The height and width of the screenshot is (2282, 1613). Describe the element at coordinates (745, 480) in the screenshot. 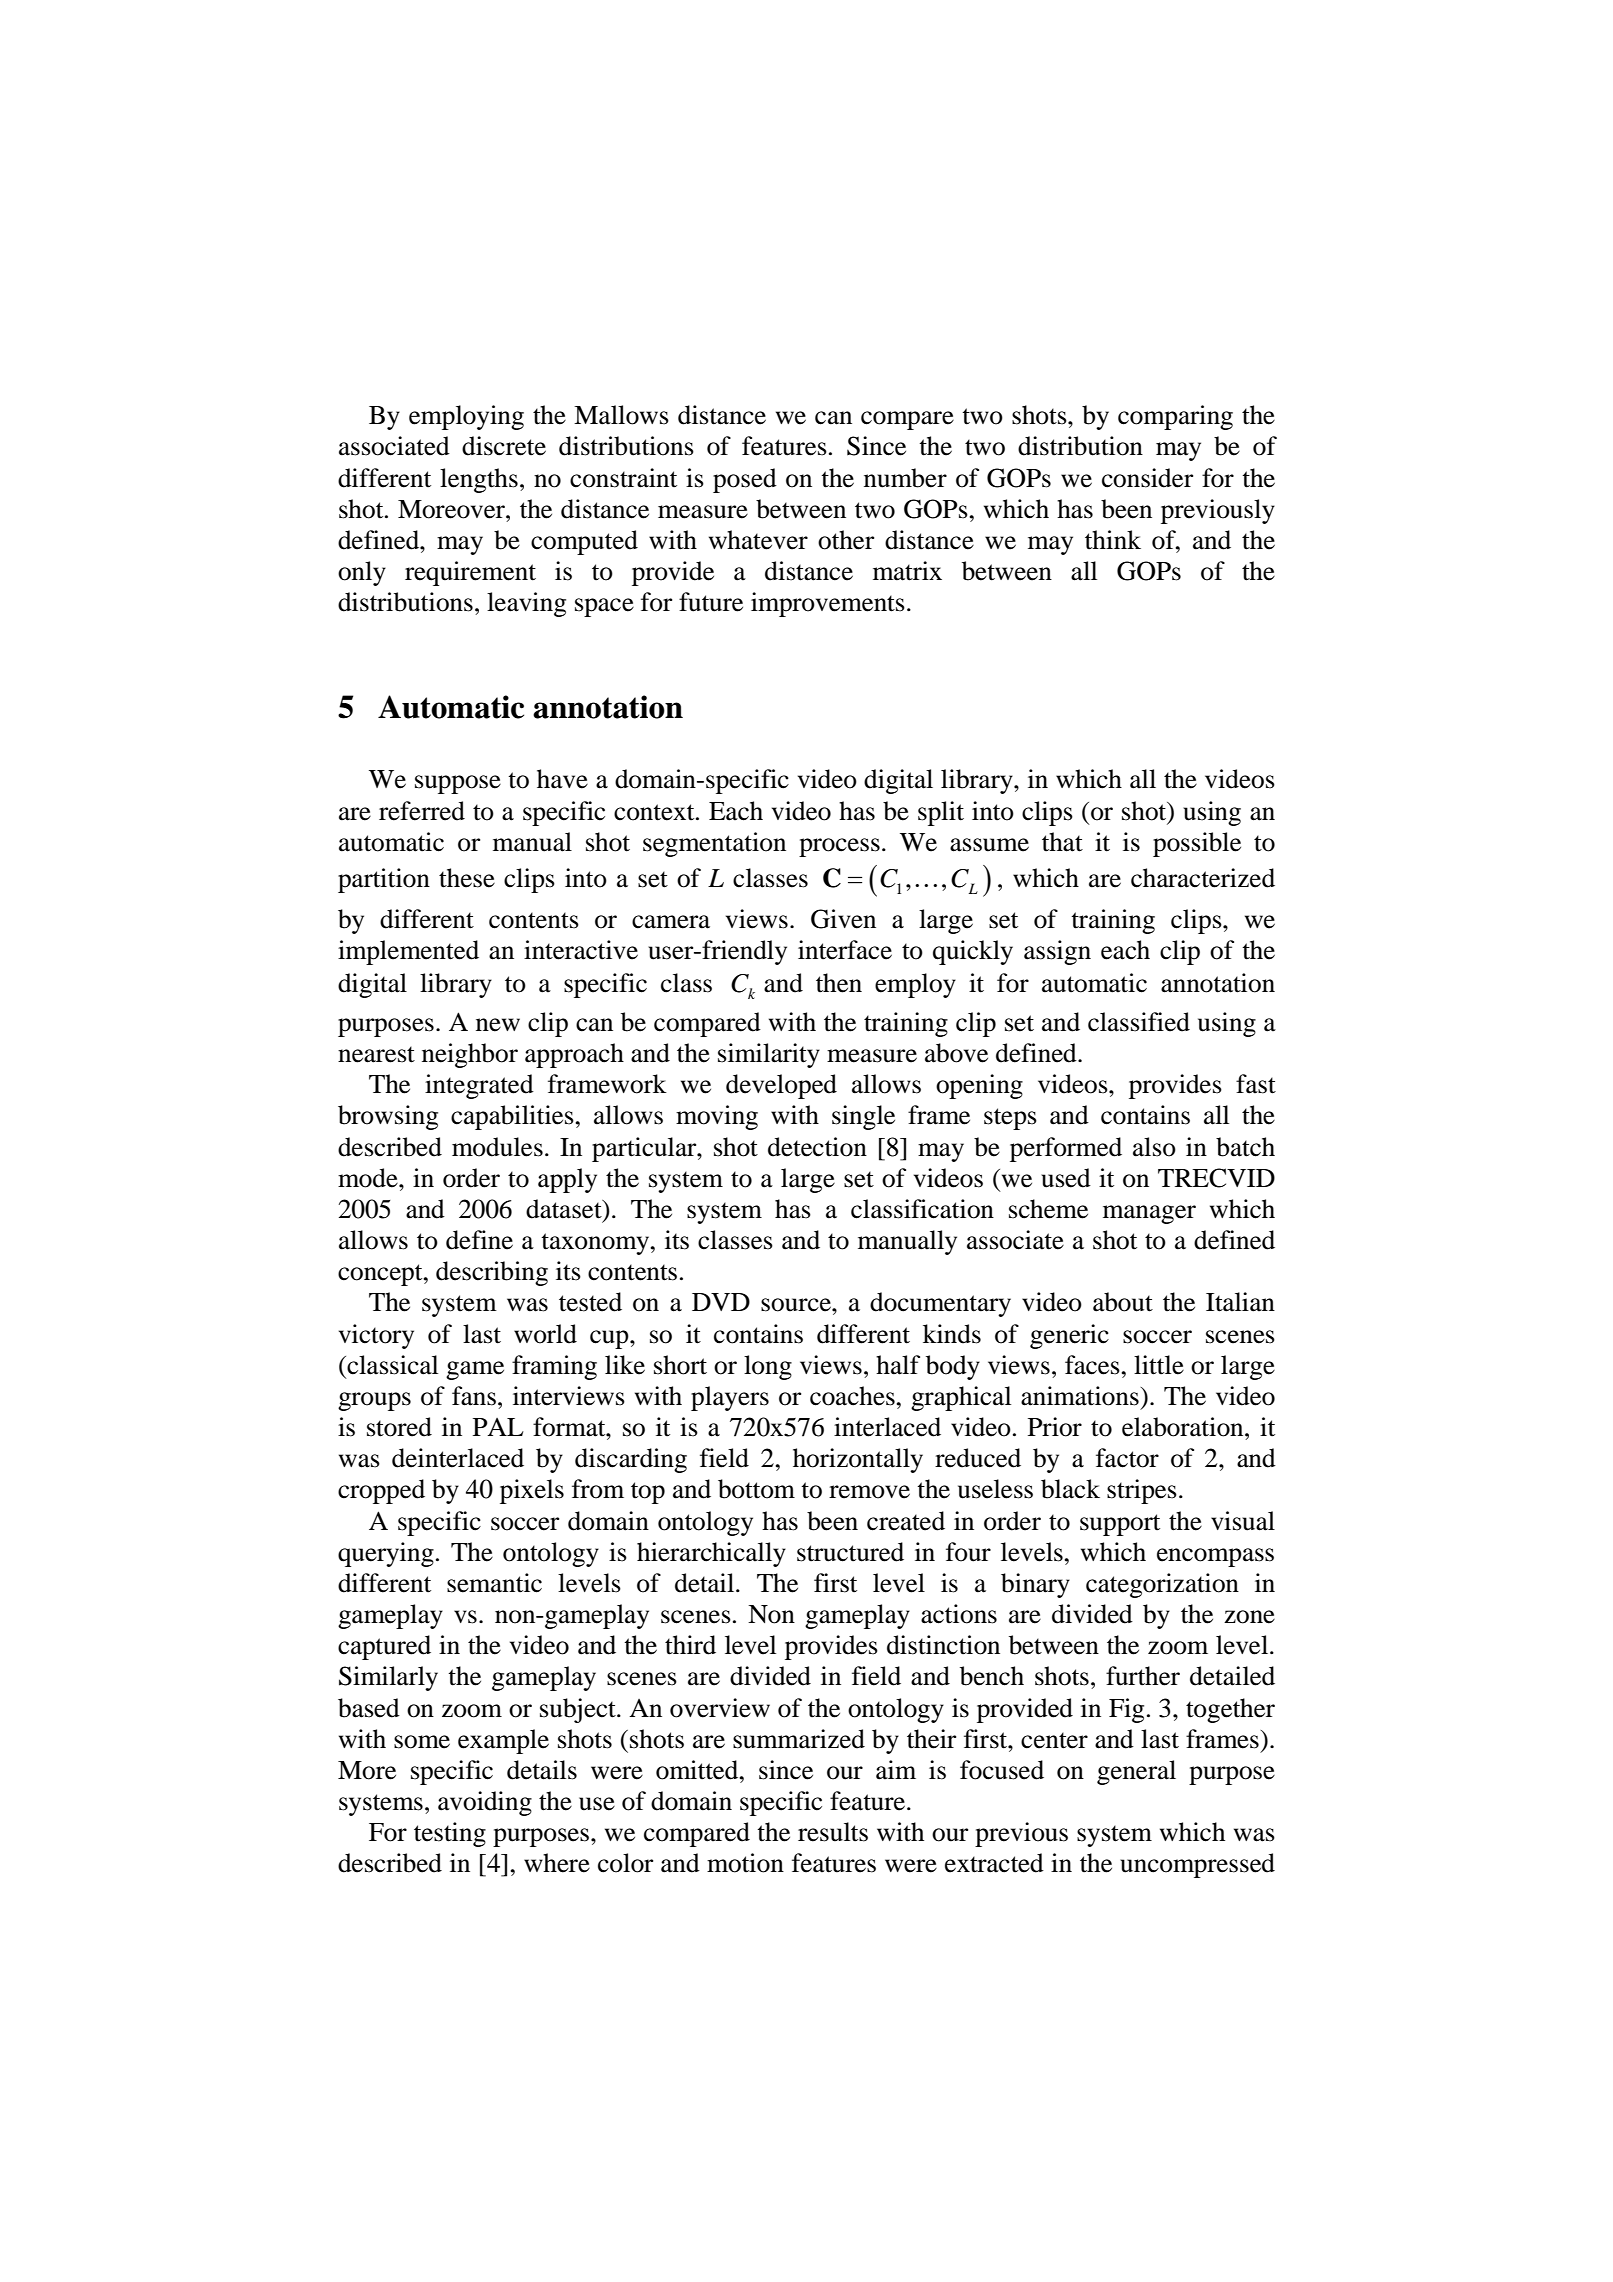

I see `posed` at that location.
